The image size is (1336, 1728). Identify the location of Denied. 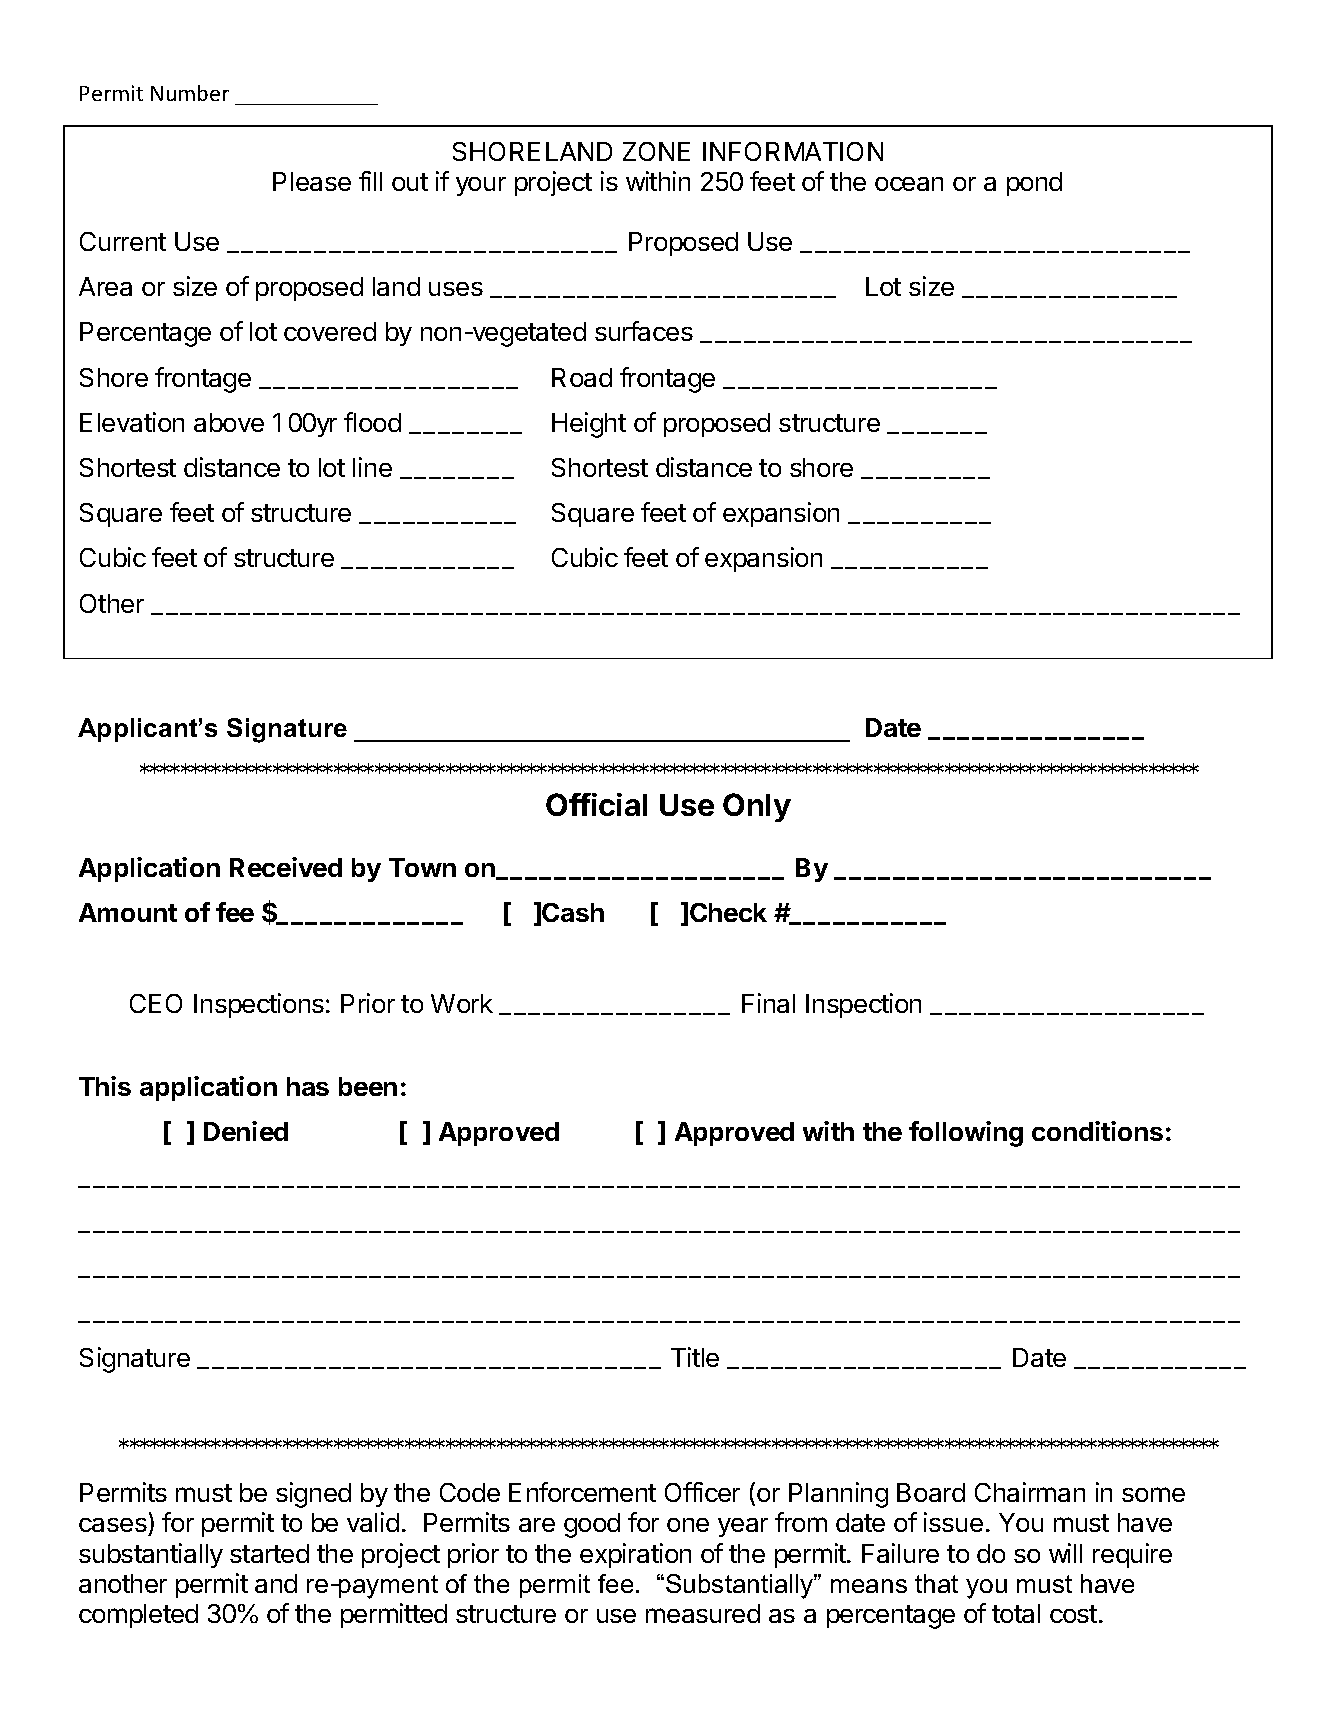
(246, 1131).
